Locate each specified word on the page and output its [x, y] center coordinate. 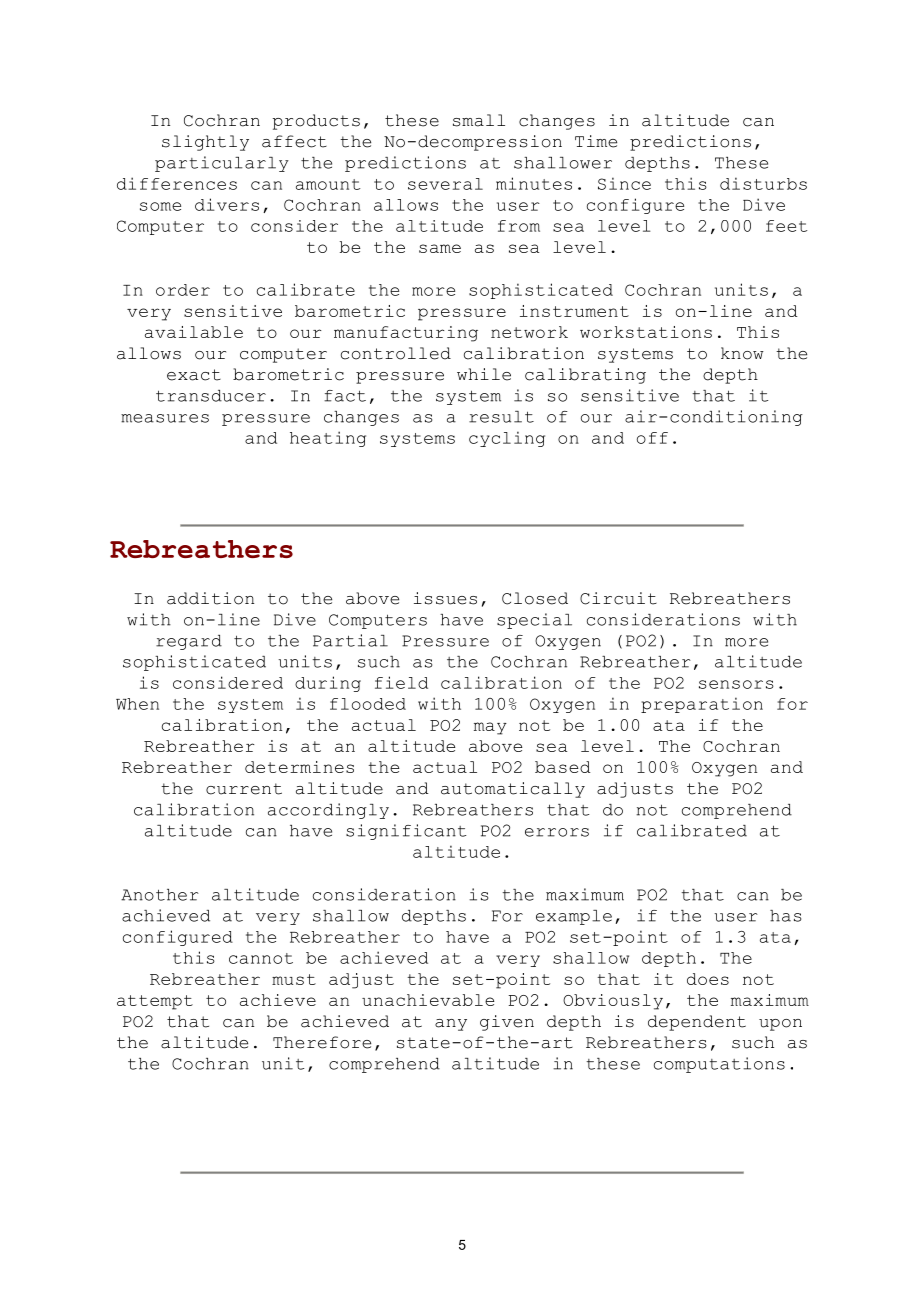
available [194, 332]
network [529, 332]
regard [189, 642]
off [652, 438]
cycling [507, 439]
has [785, 916]
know [742, 353]
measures [165, 418]
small [479, 120]
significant [406, 832]
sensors [736, 684]
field [401, 682]
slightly [205, 143]
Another [160, 895]
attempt [155, 1002]
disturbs [763, 183]
